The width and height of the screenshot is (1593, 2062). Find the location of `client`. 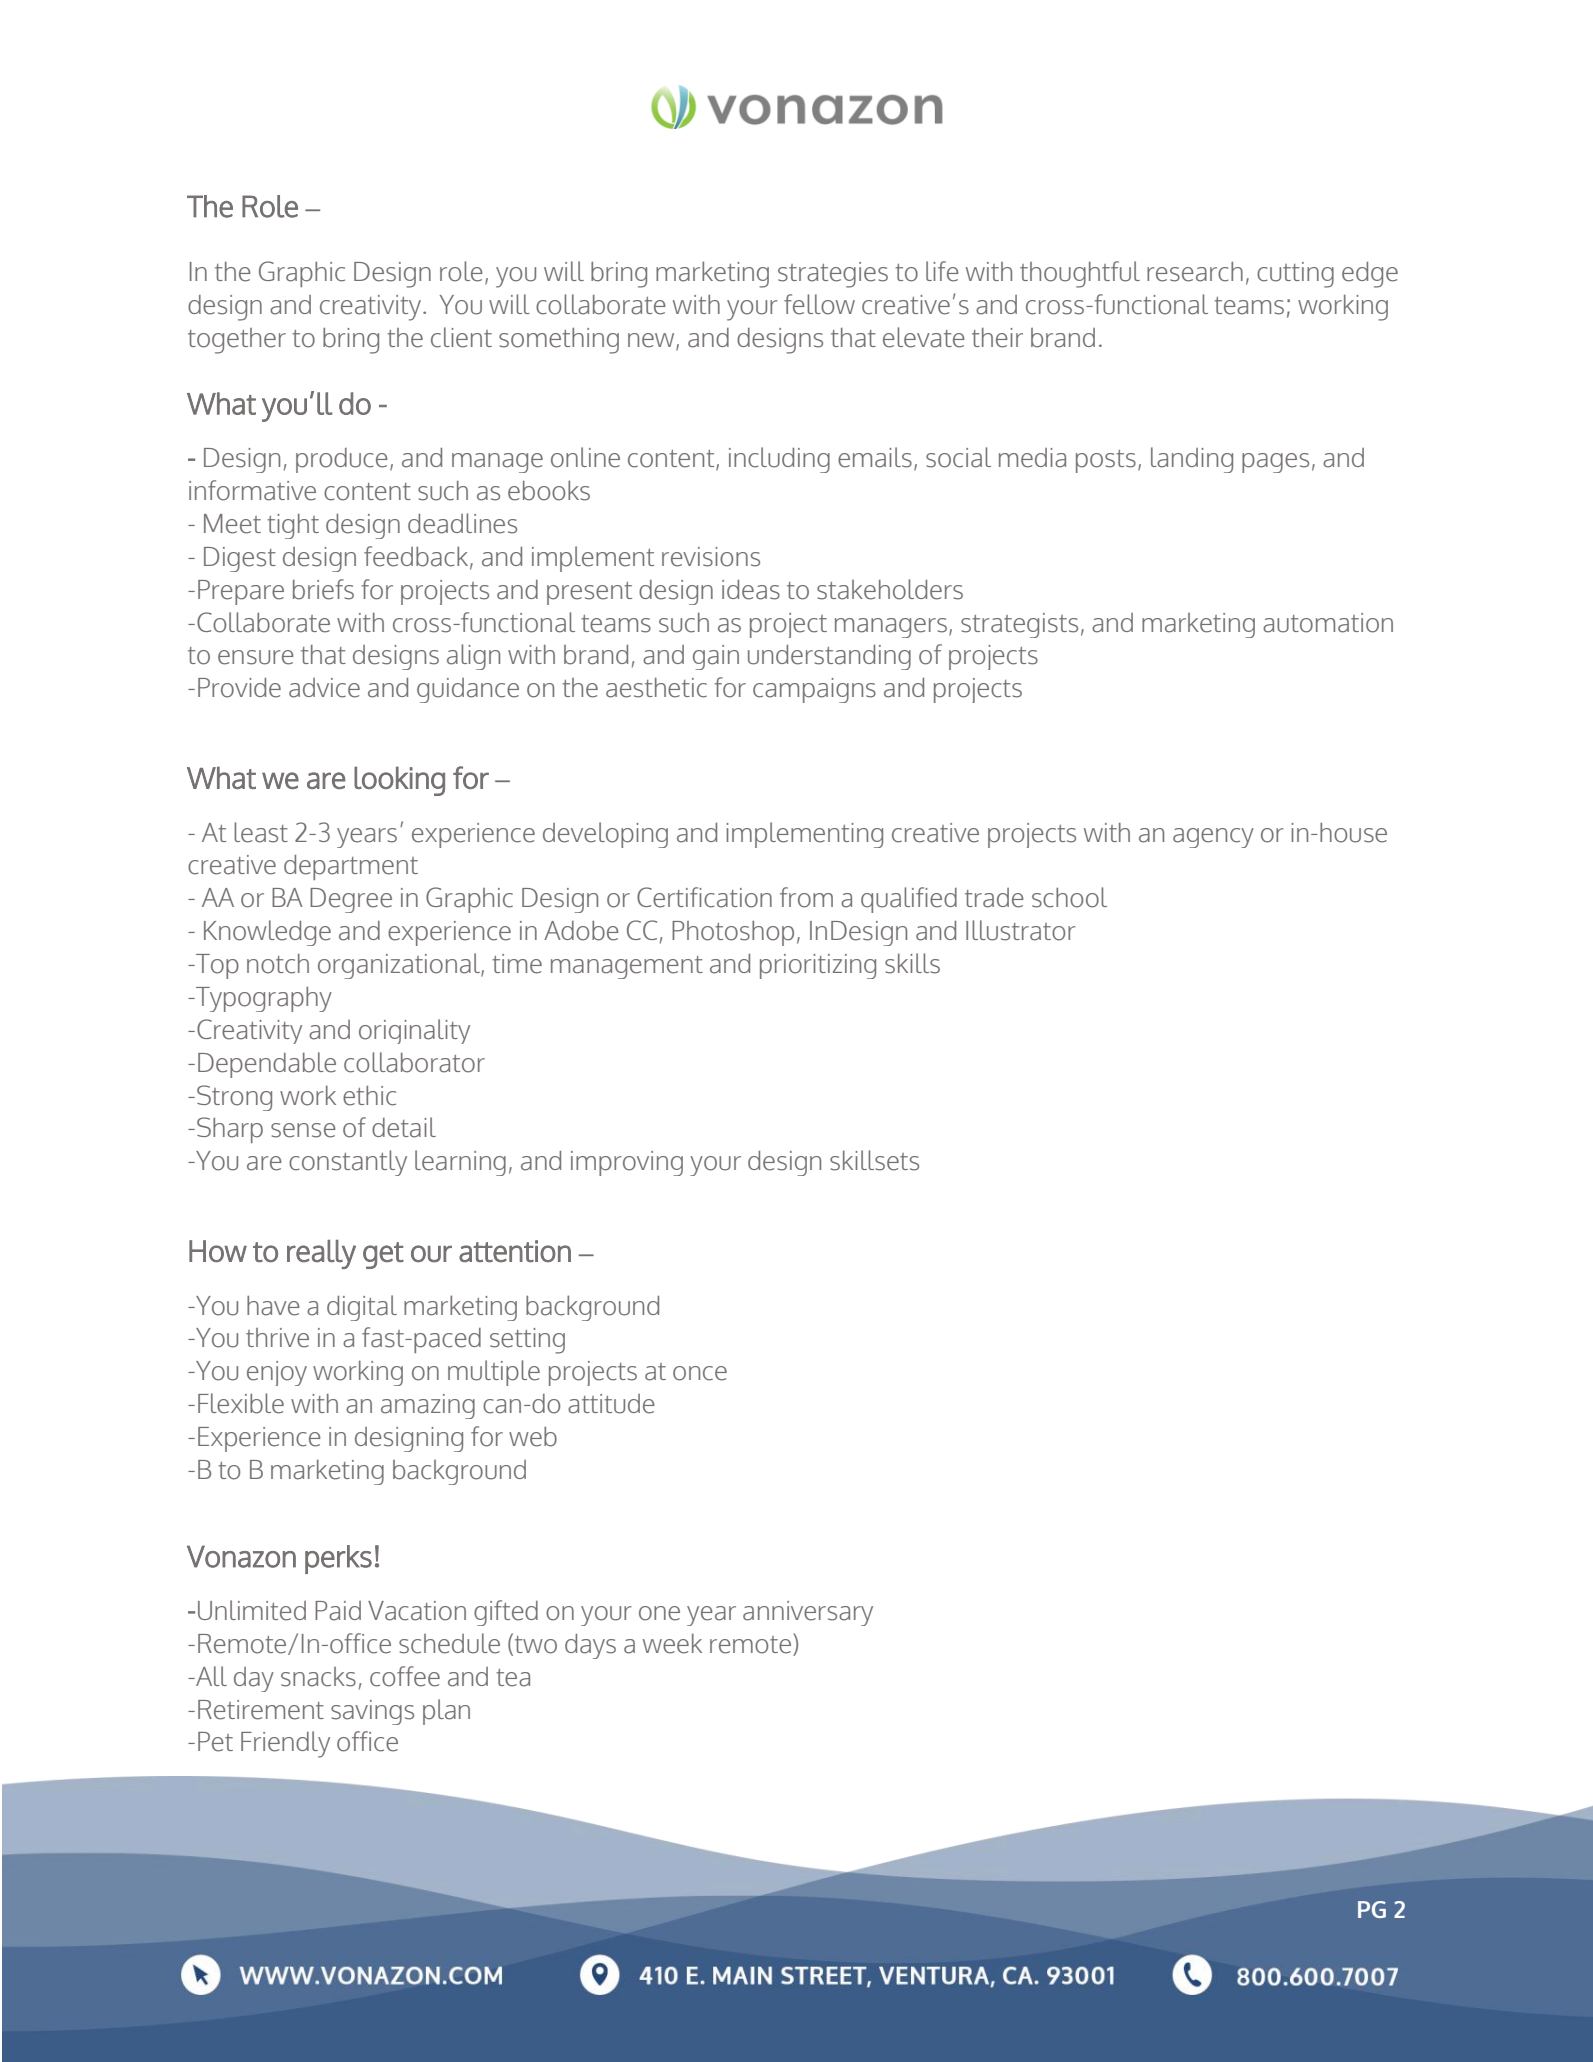

client is located at coordinates (461, 337).
